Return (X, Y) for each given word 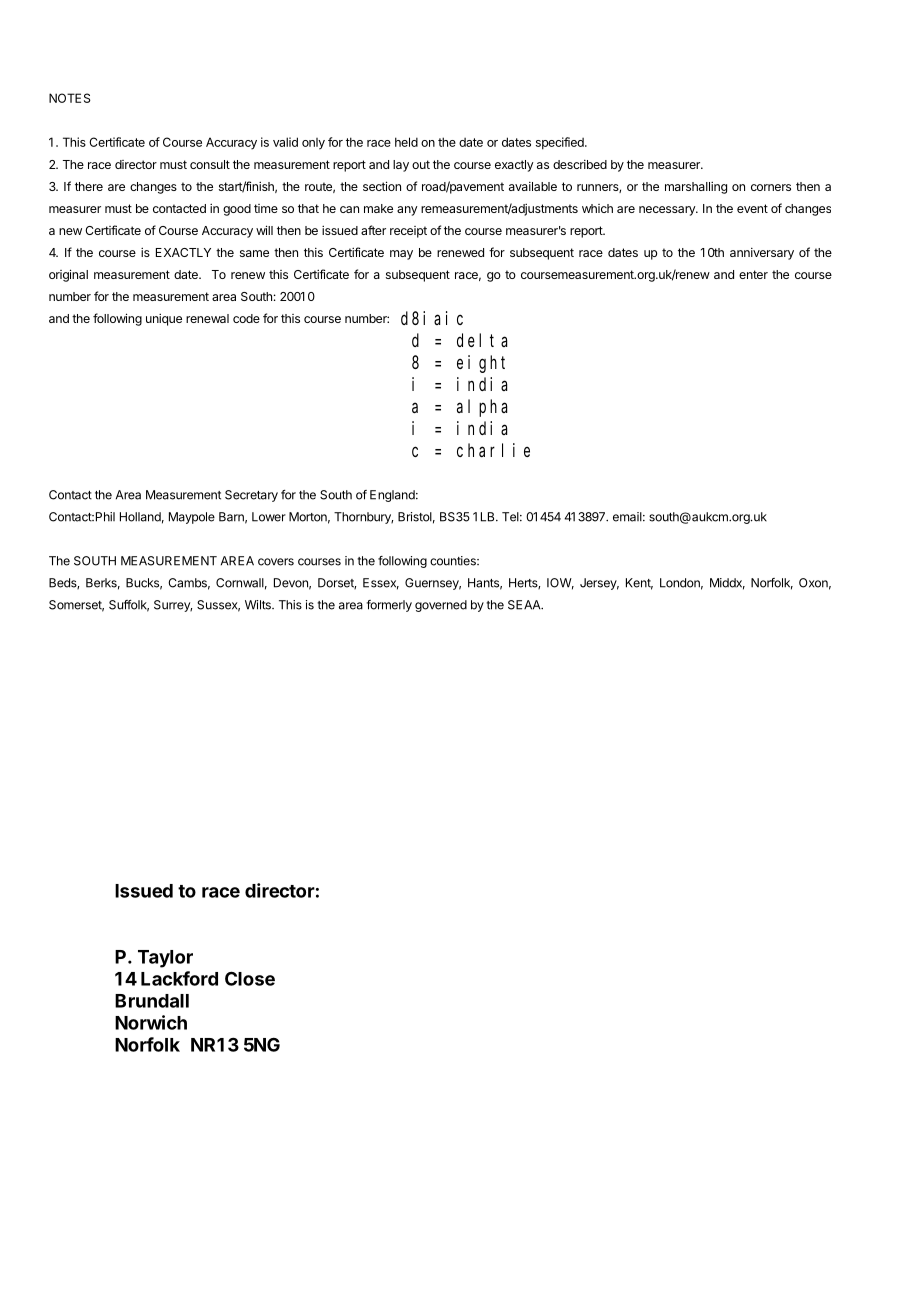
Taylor (165, 959)
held (406, 142)
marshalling (696, 187)
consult (210, 164)
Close (250, 978)
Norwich (151, 1022)
